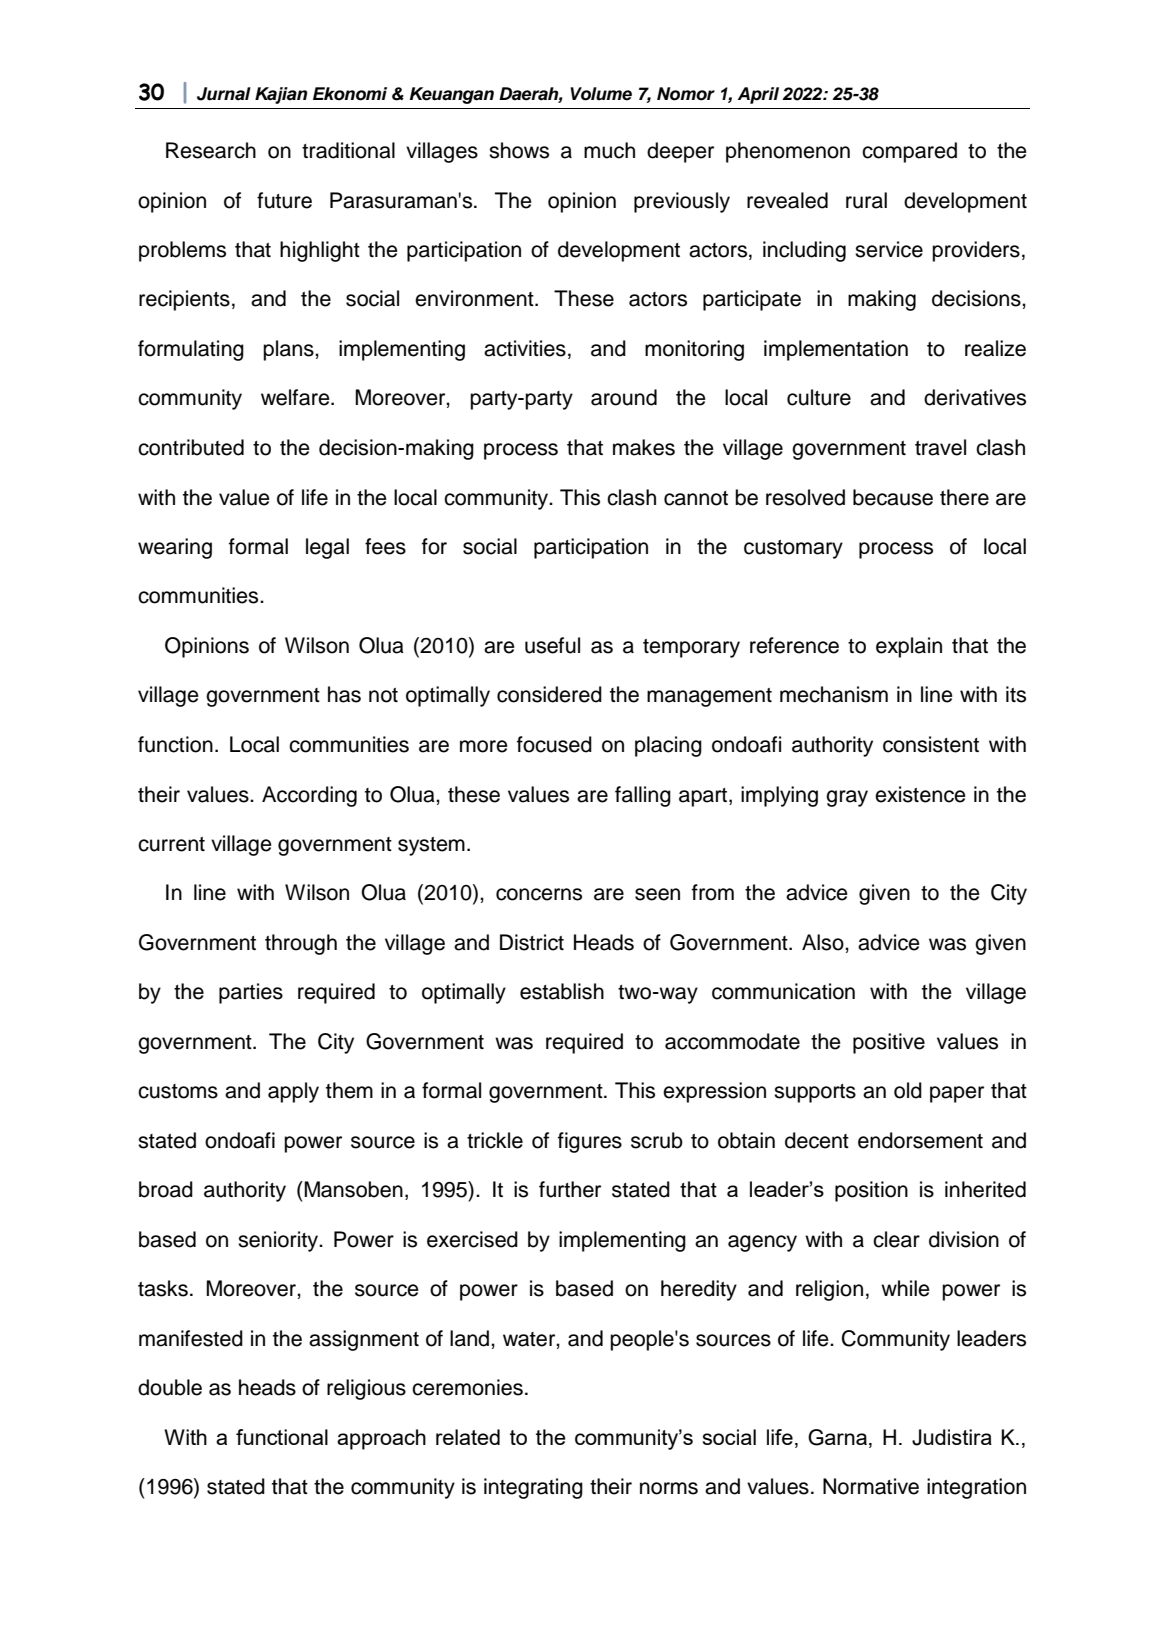 The width and height of the screenshot is (1165, 1647). I want to click on existence, so click(920, 794).
